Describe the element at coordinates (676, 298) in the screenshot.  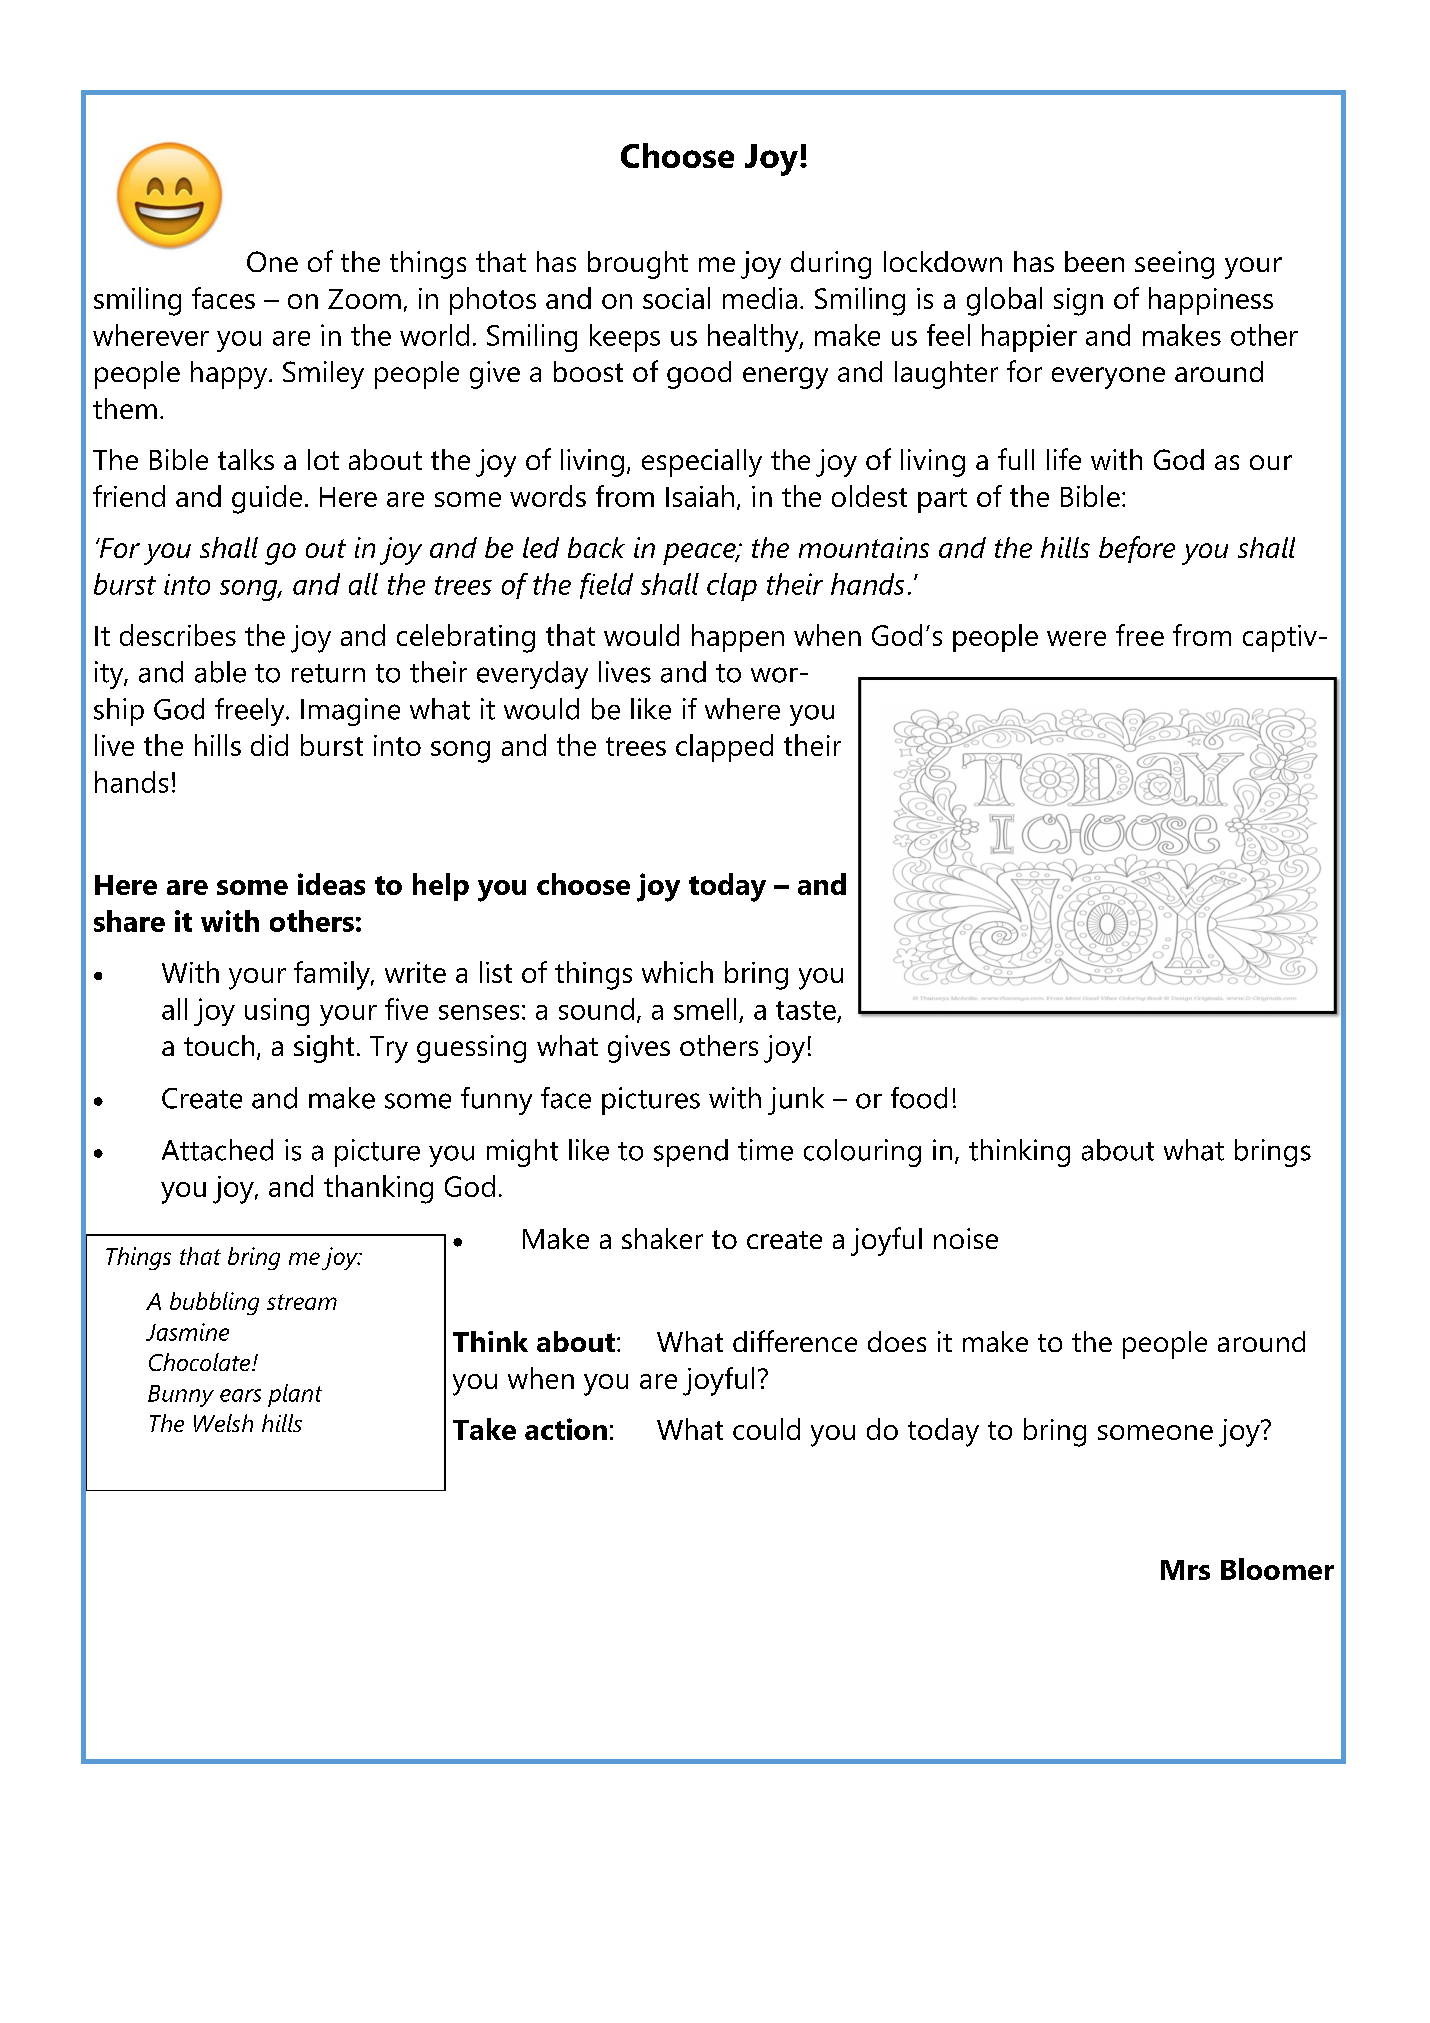
I see `social` at that location.
